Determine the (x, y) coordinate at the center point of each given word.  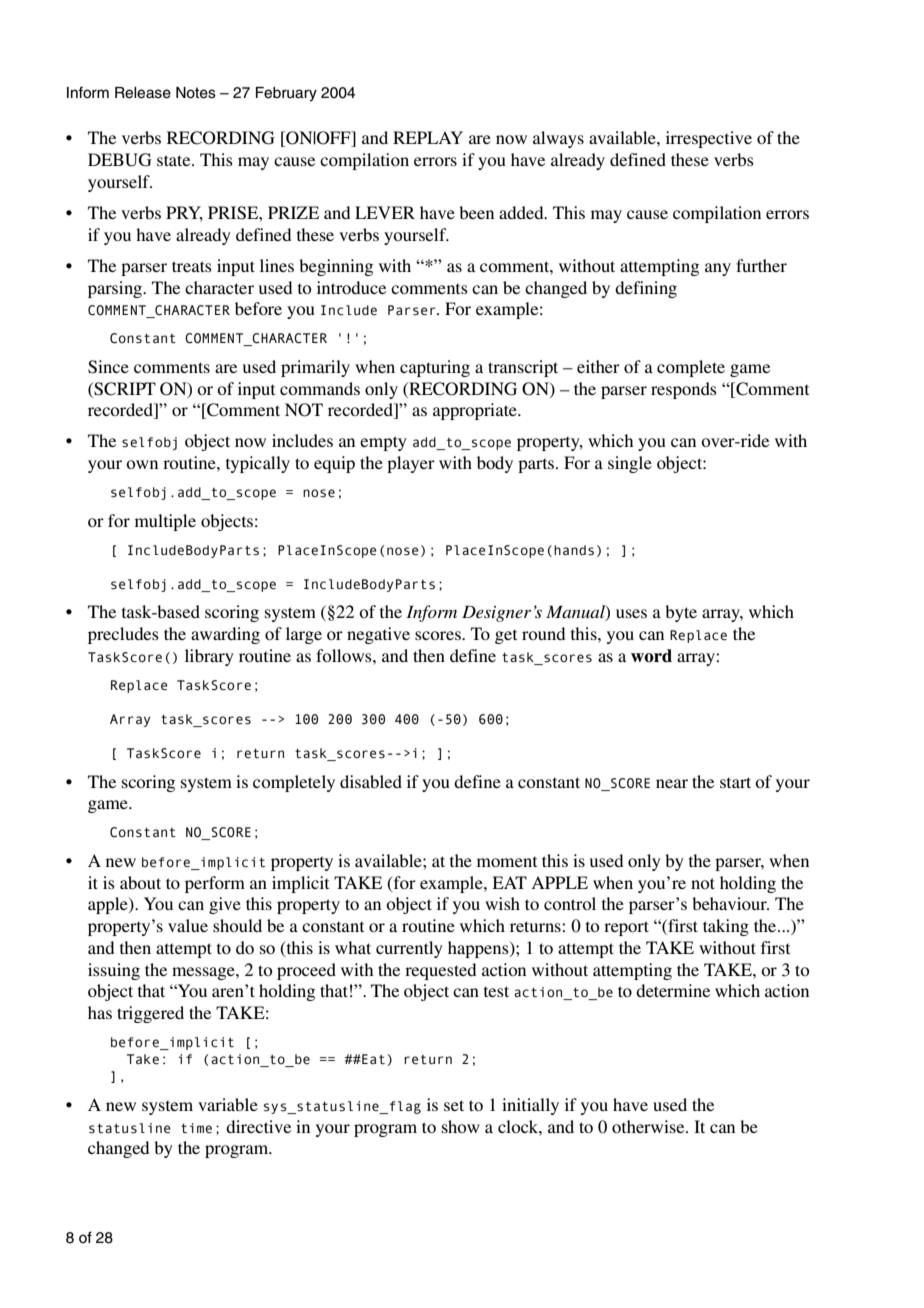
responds (684, 390)
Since (108, 367)
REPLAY (428, 137)
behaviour (730, 903)
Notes (196, 93)
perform (215, 884)
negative (378, 635)
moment (507, 861)
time (196, 1128)
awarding (225, 635)
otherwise (649, 1126)
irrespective (709, 139)
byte (681, 613)
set (454, 1105)
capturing (435, 368)
